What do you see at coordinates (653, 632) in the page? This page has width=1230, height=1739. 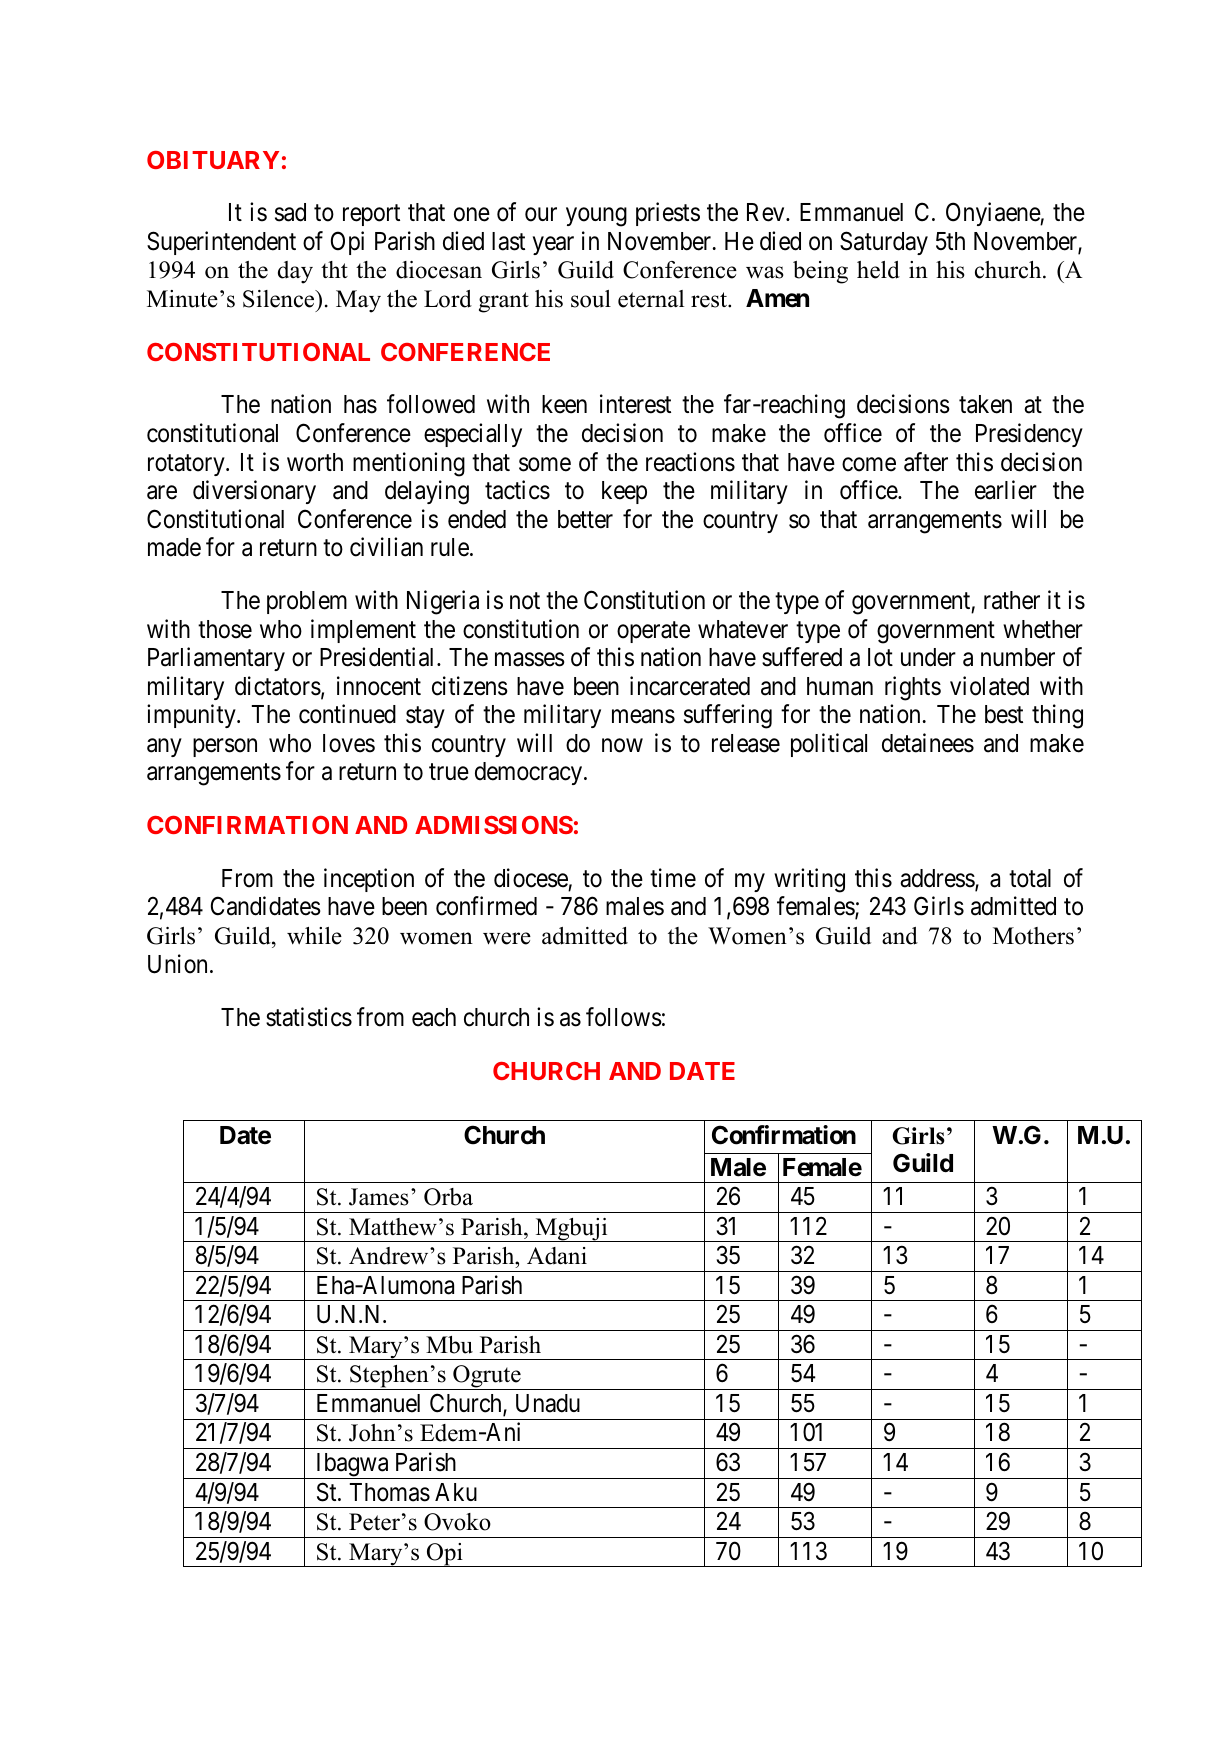 I see `operate` at bounding box center [653, 632].
